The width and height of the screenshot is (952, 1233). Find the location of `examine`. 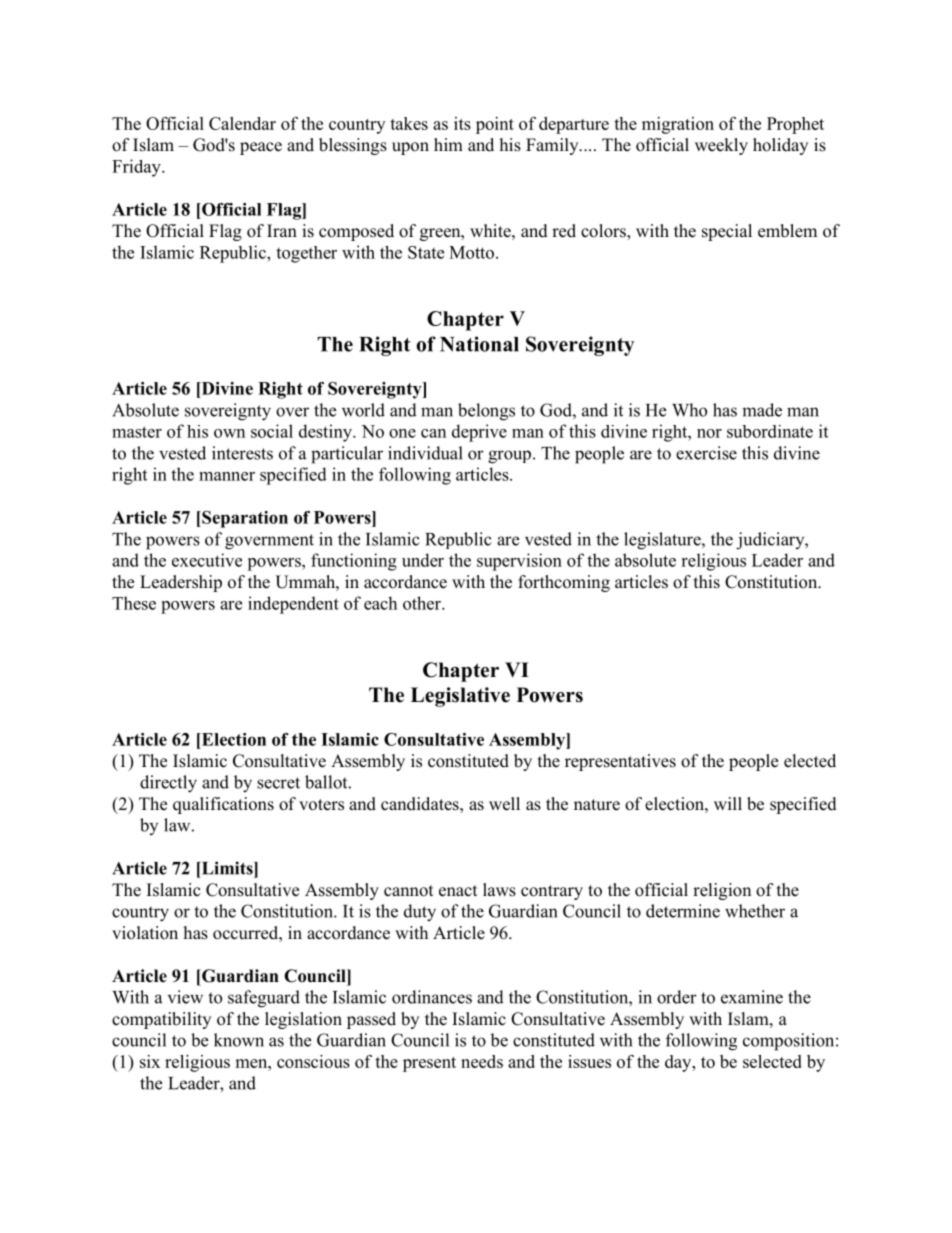

examine is located at coordinates (752, 997).
